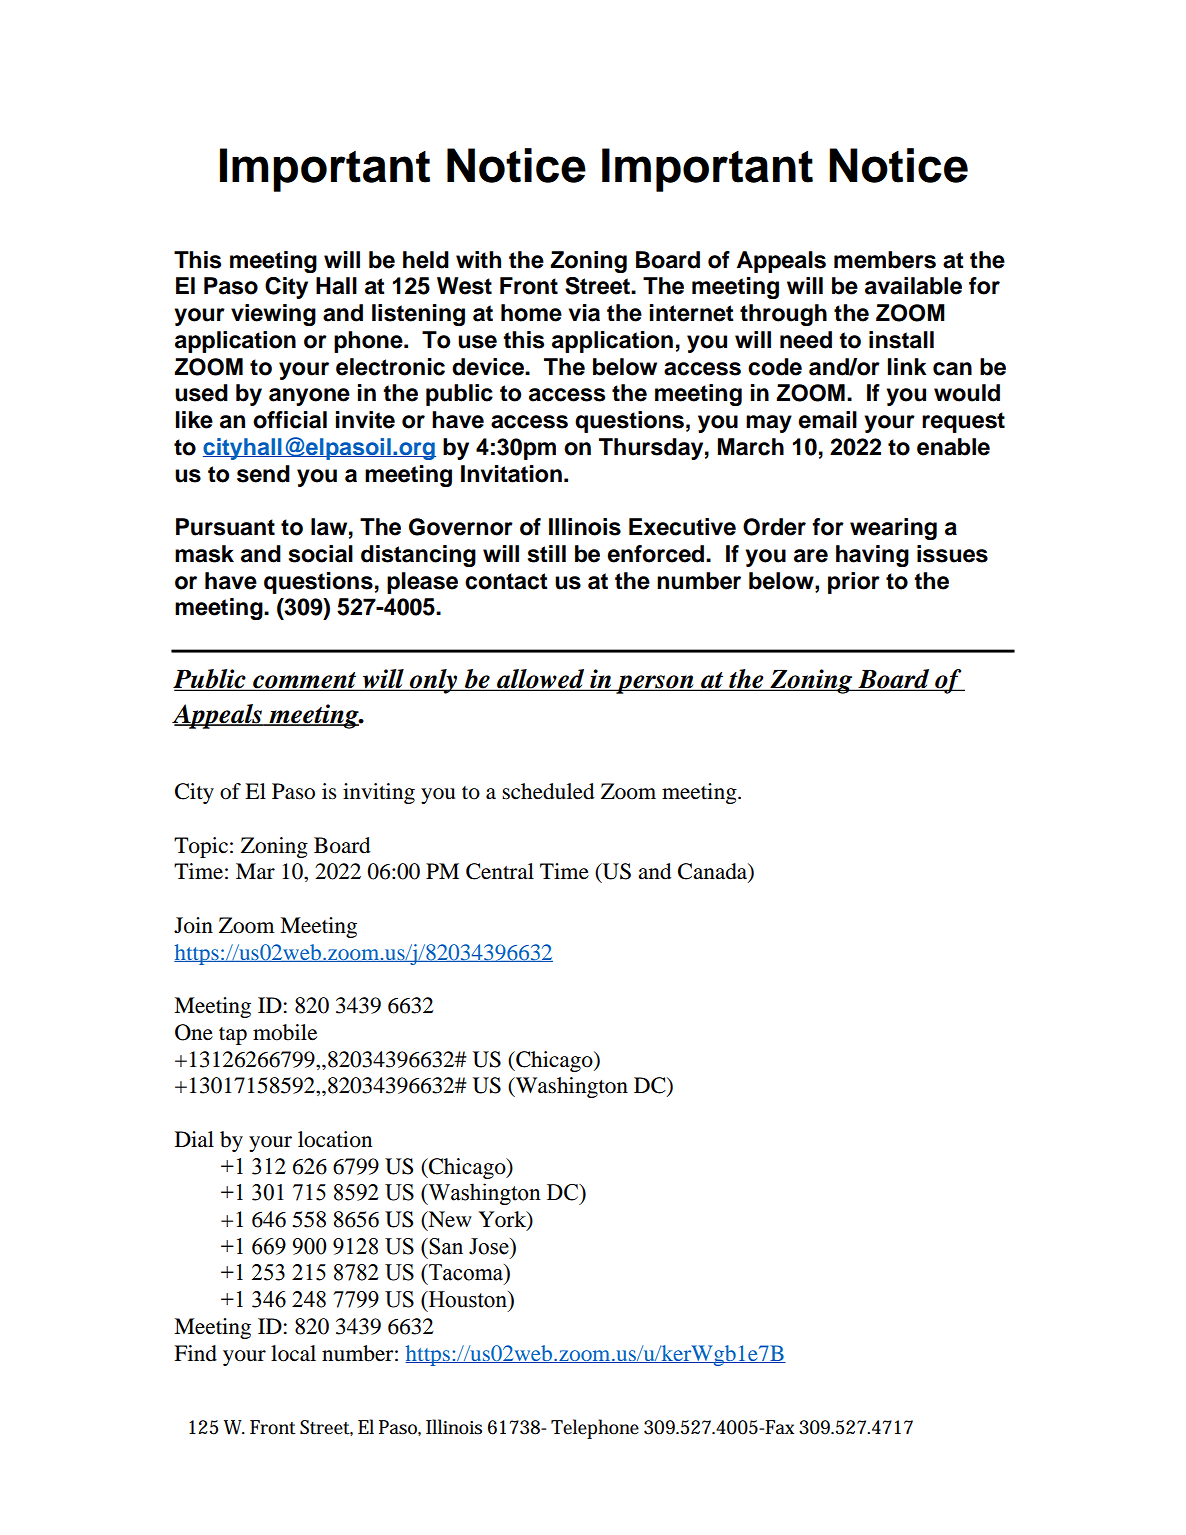 This image has height=1535, width=1186. I want to click on inviting, so click(379, 793).
